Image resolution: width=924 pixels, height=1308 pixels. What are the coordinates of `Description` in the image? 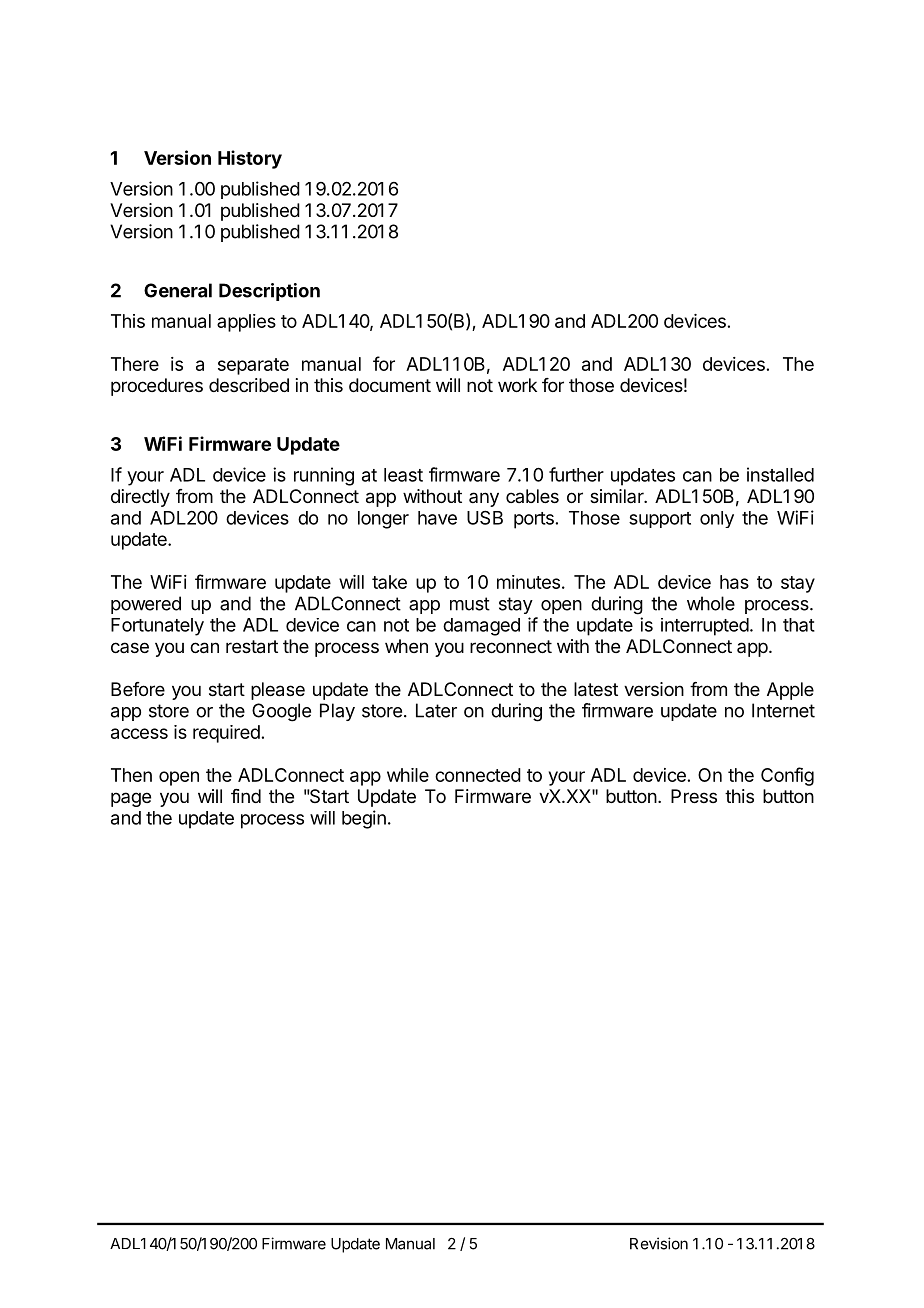 It's located at (269, 292).
